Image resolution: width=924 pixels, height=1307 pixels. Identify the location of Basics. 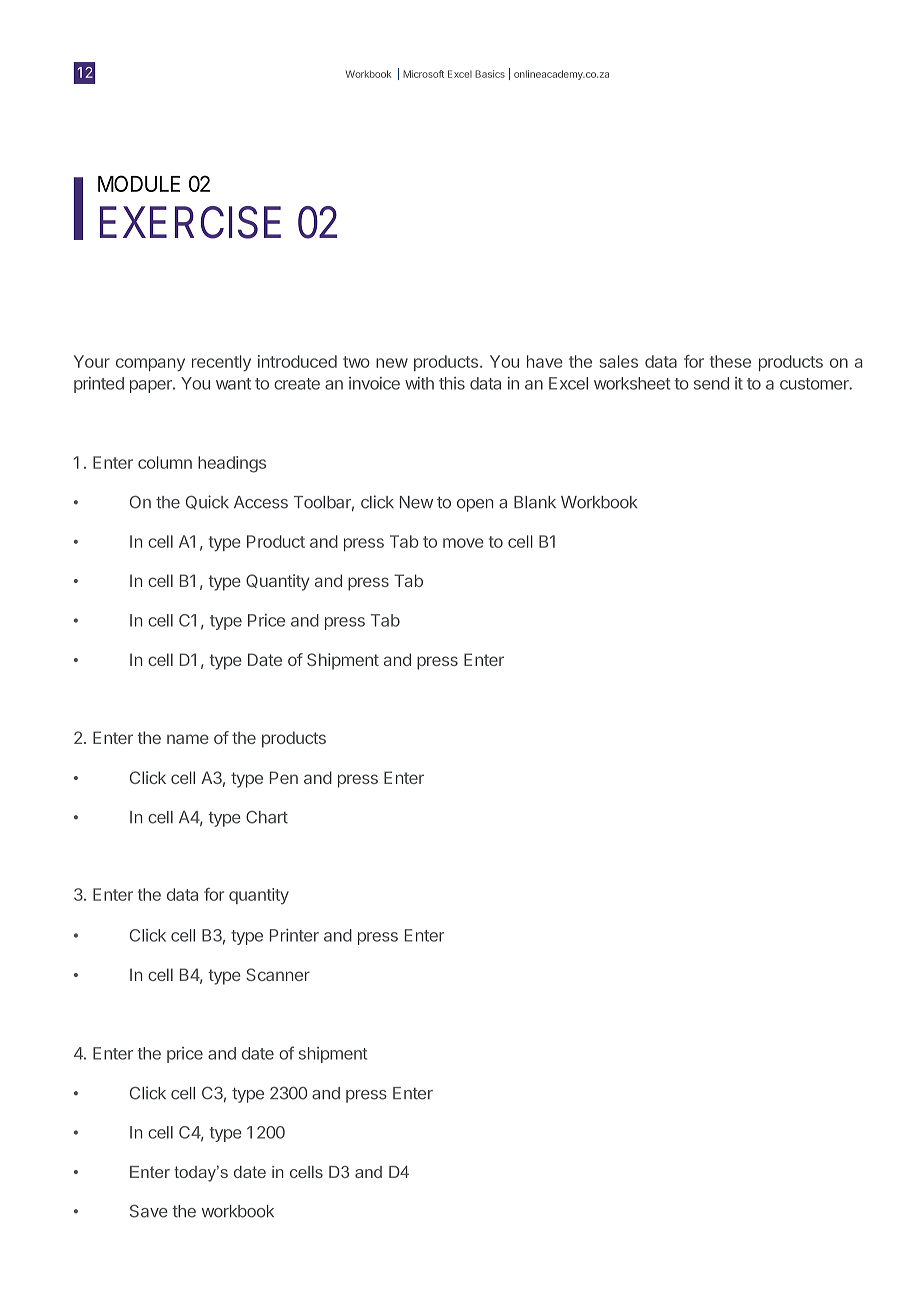
(490, 74).
